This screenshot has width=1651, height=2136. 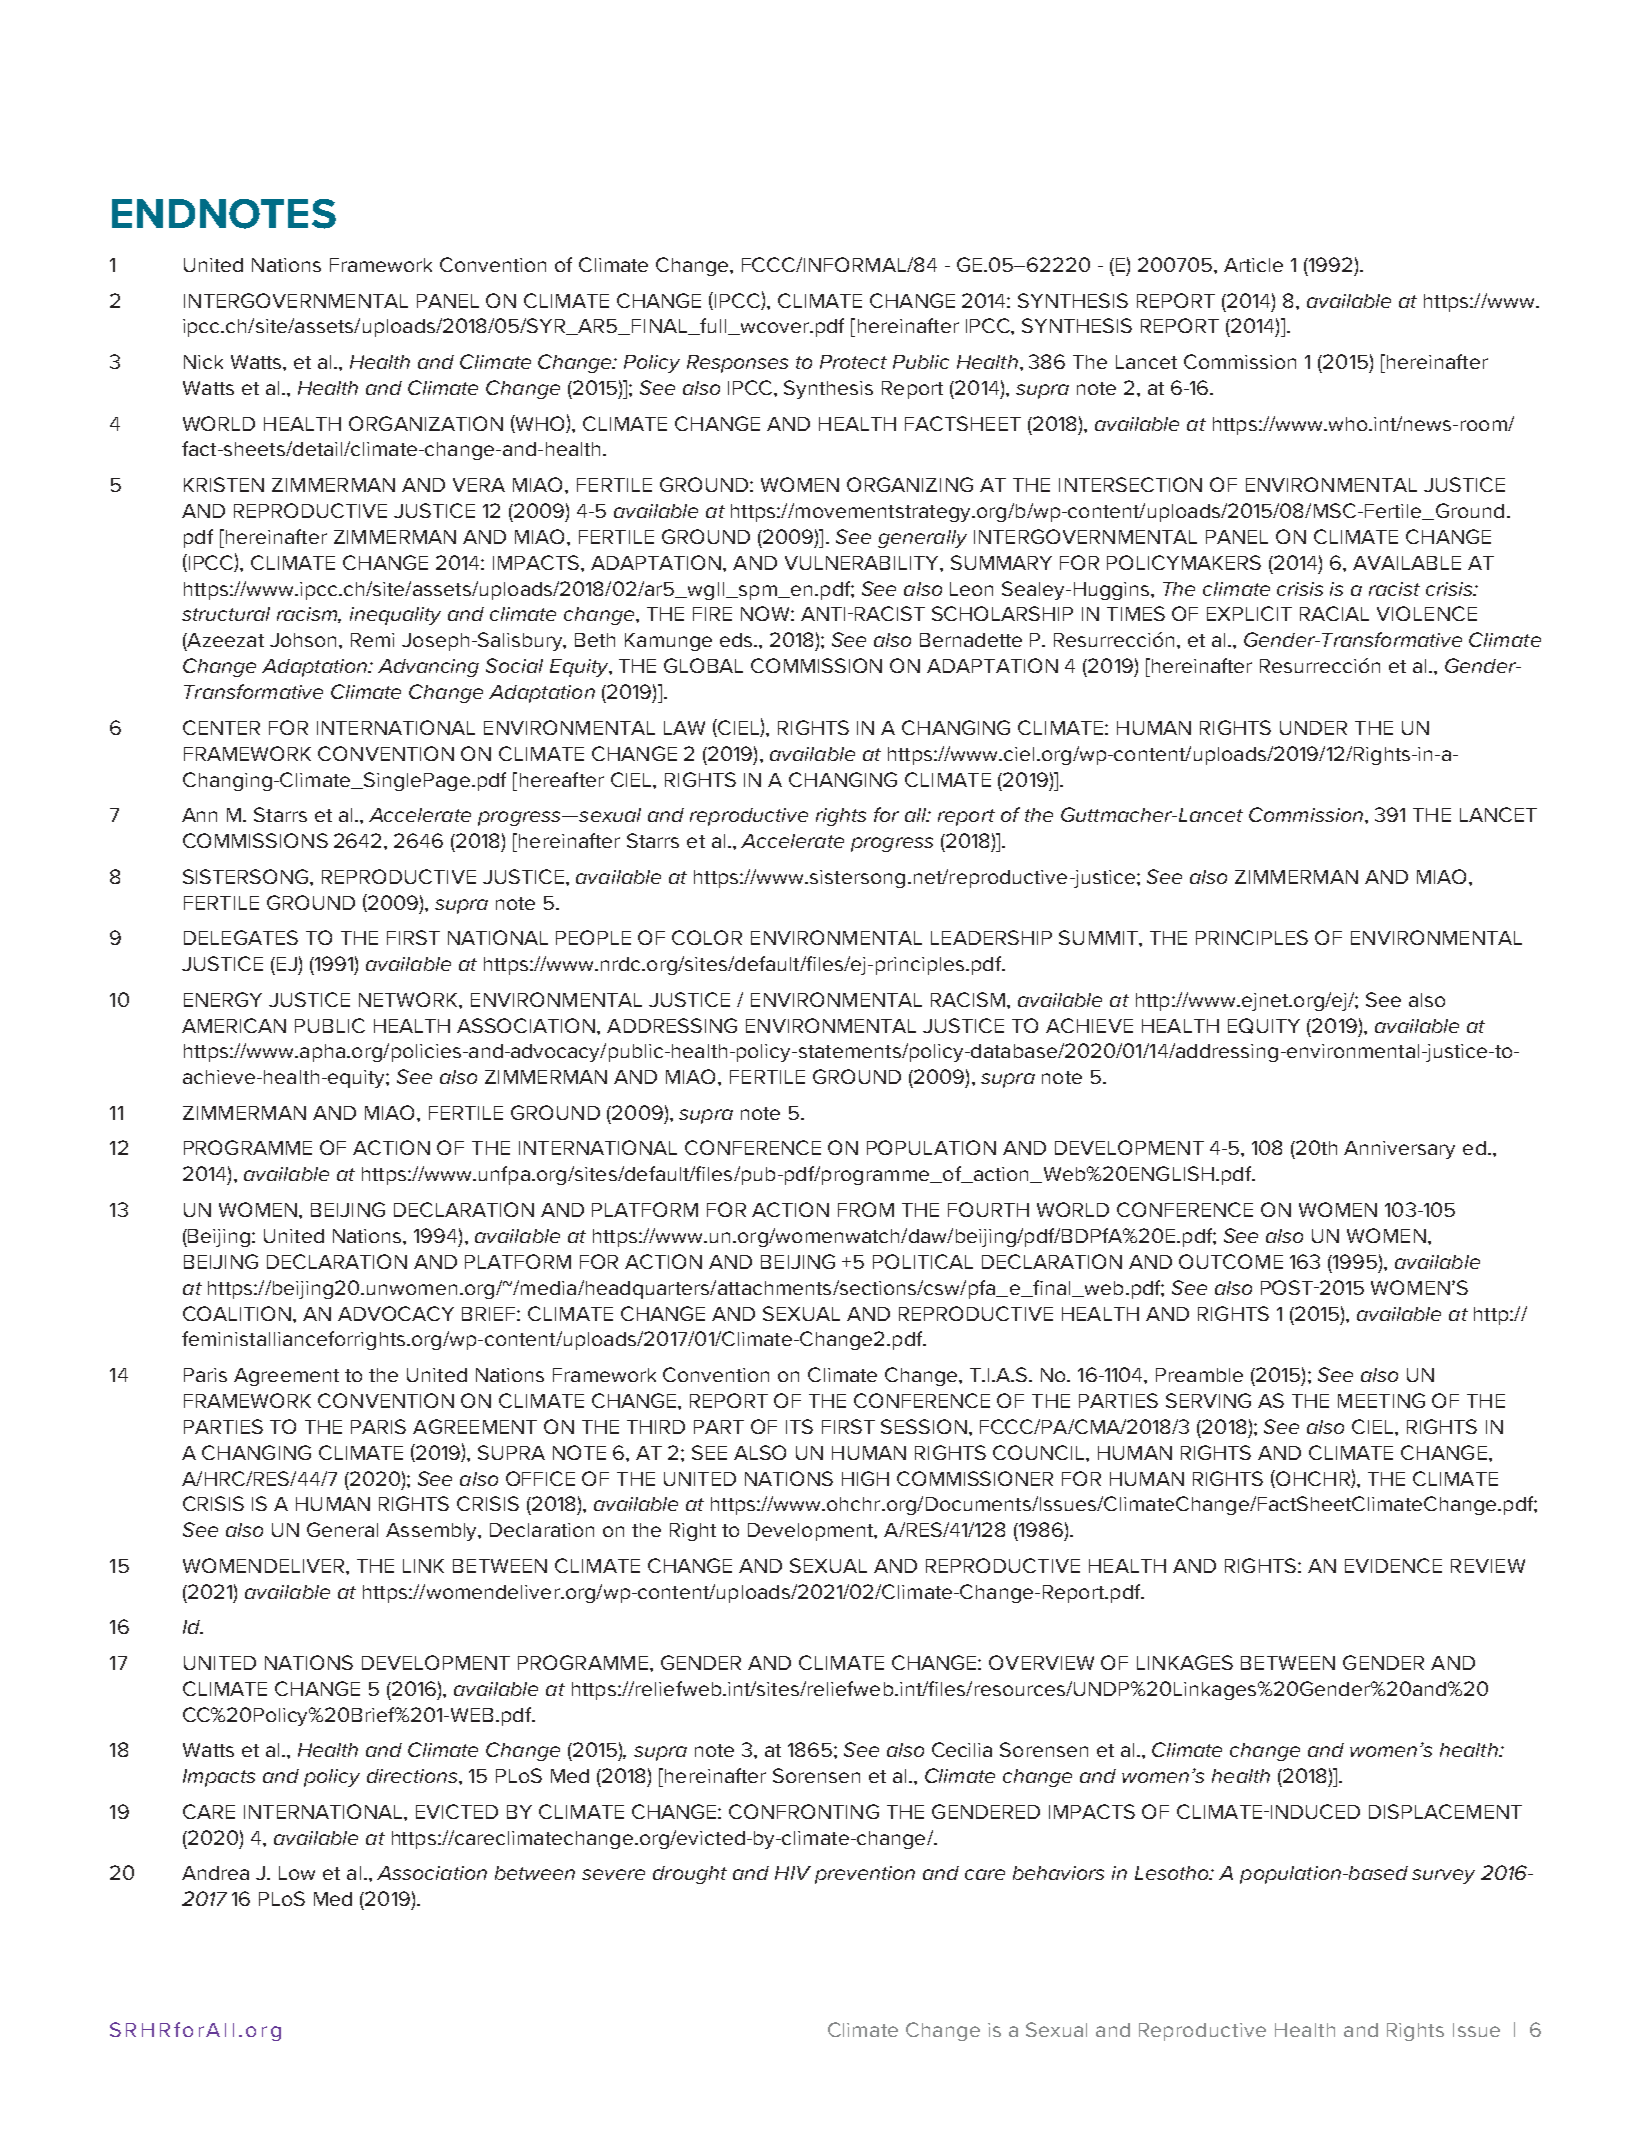 I want to click on COALITION, so click(x=238, y=1313).
